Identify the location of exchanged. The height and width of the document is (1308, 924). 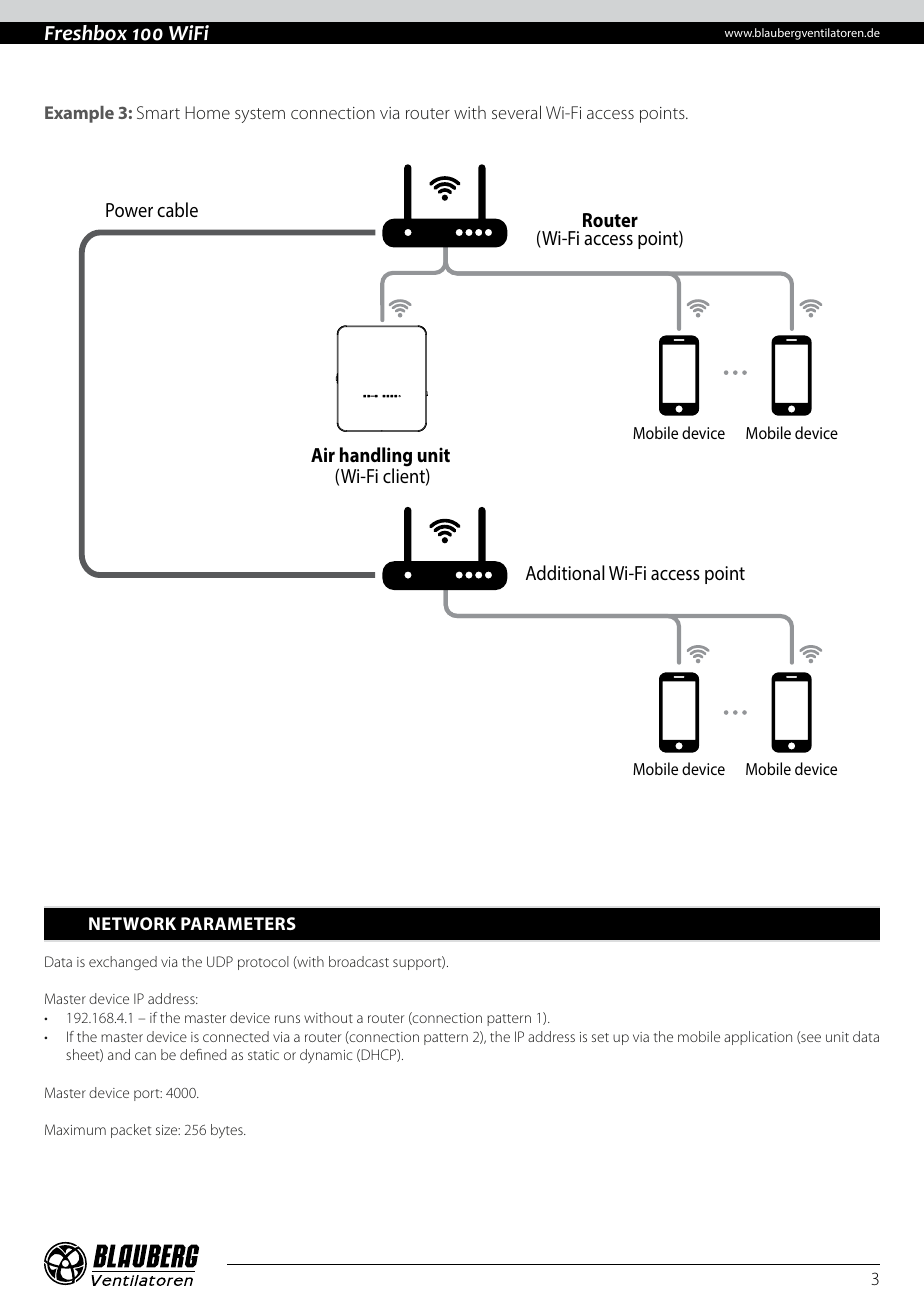
(123, 963).
